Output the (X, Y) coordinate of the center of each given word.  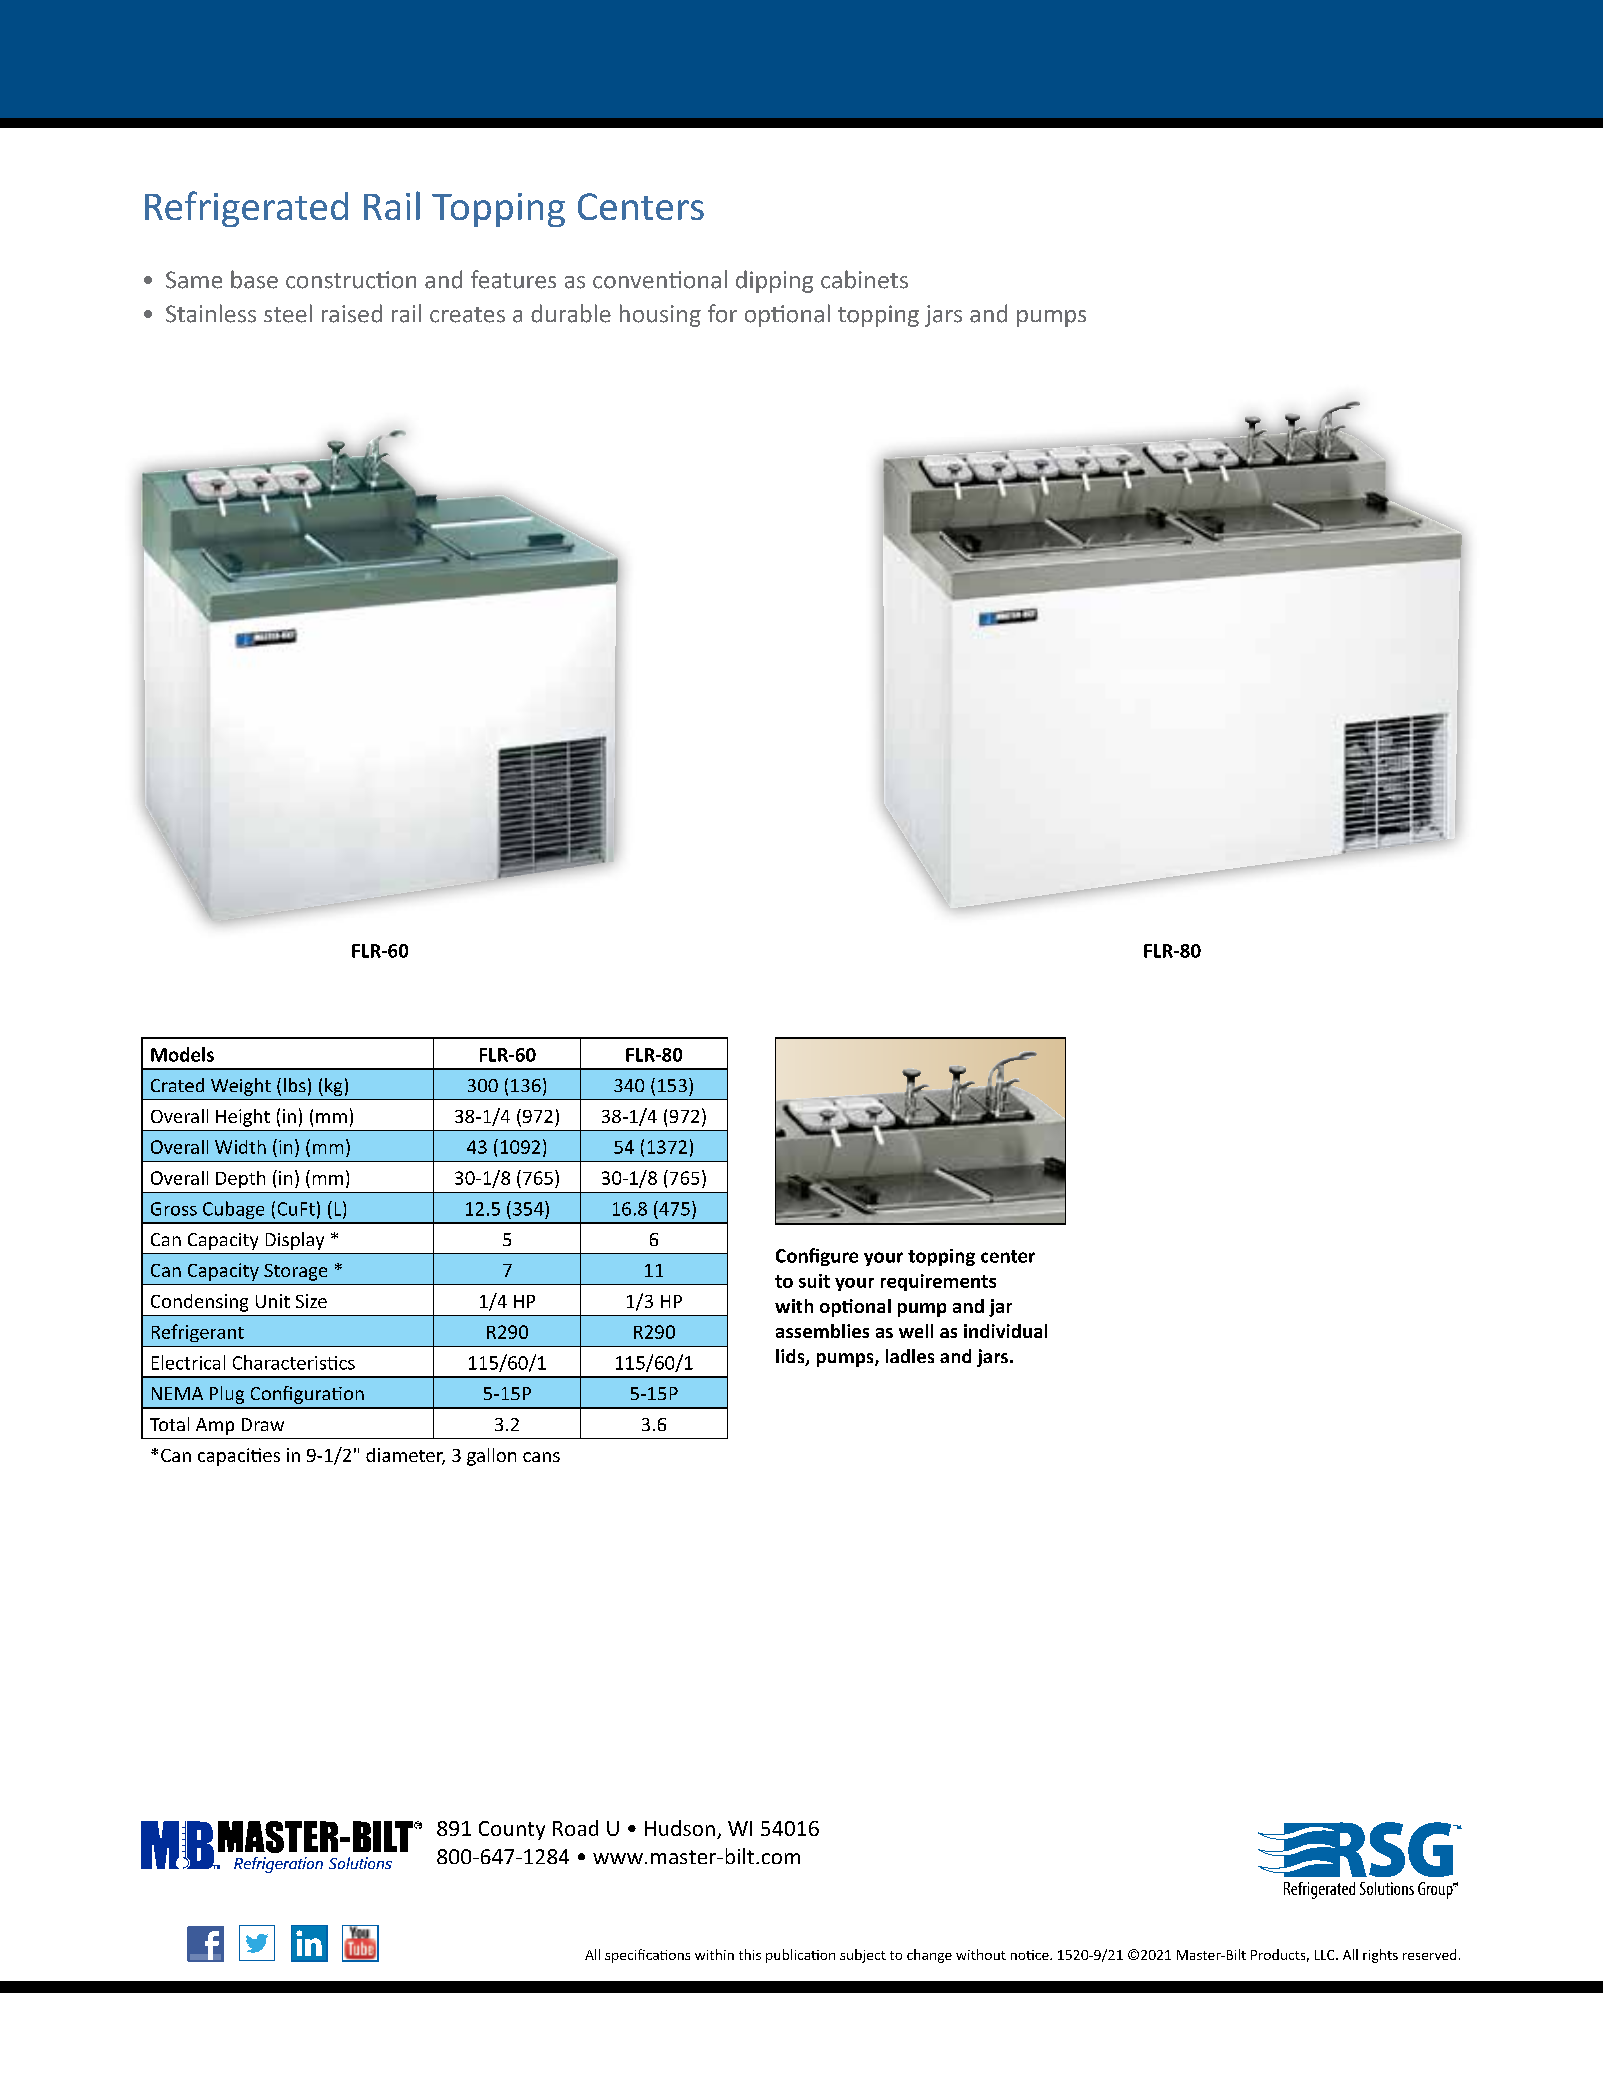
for (722, 313)
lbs (295, 1085)
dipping (774, 281)
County (512, 1830)
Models (182, 1054)
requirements (938, 1282)
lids (791, 1357)
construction (351, 280)
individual (1005, 1331)
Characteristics (294, 1362)
